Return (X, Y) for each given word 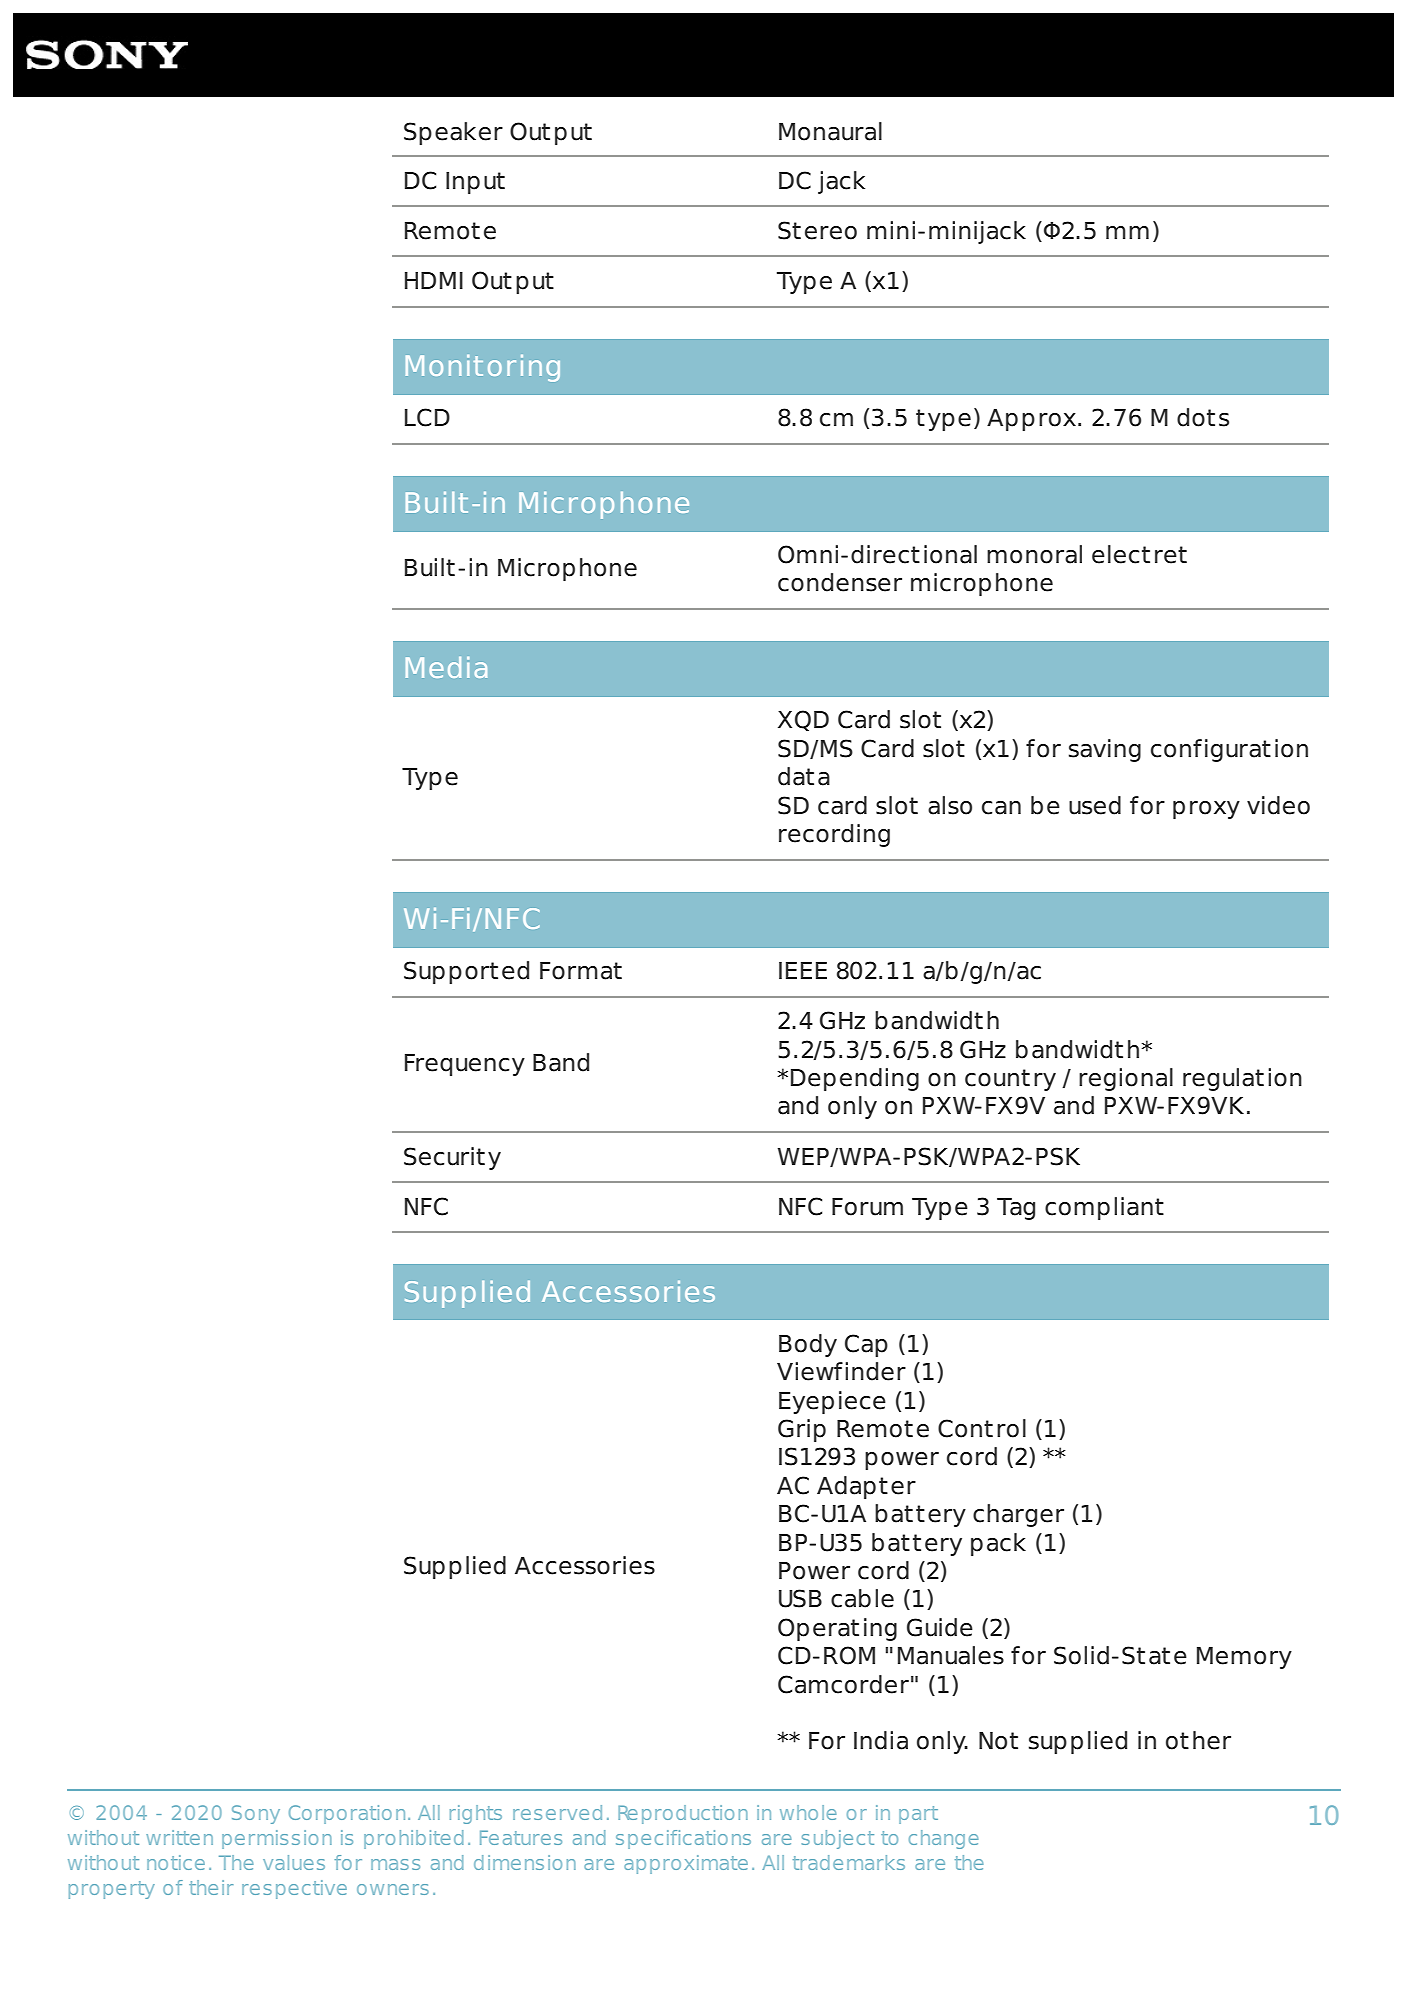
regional (1126, 1079)
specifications (683, 1839)
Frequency (465, 1065)
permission (277, 1839)
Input (475, 183)
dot (1196, 417)
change (943, 1839)
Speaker (453, 133)
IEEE (803, 970)
